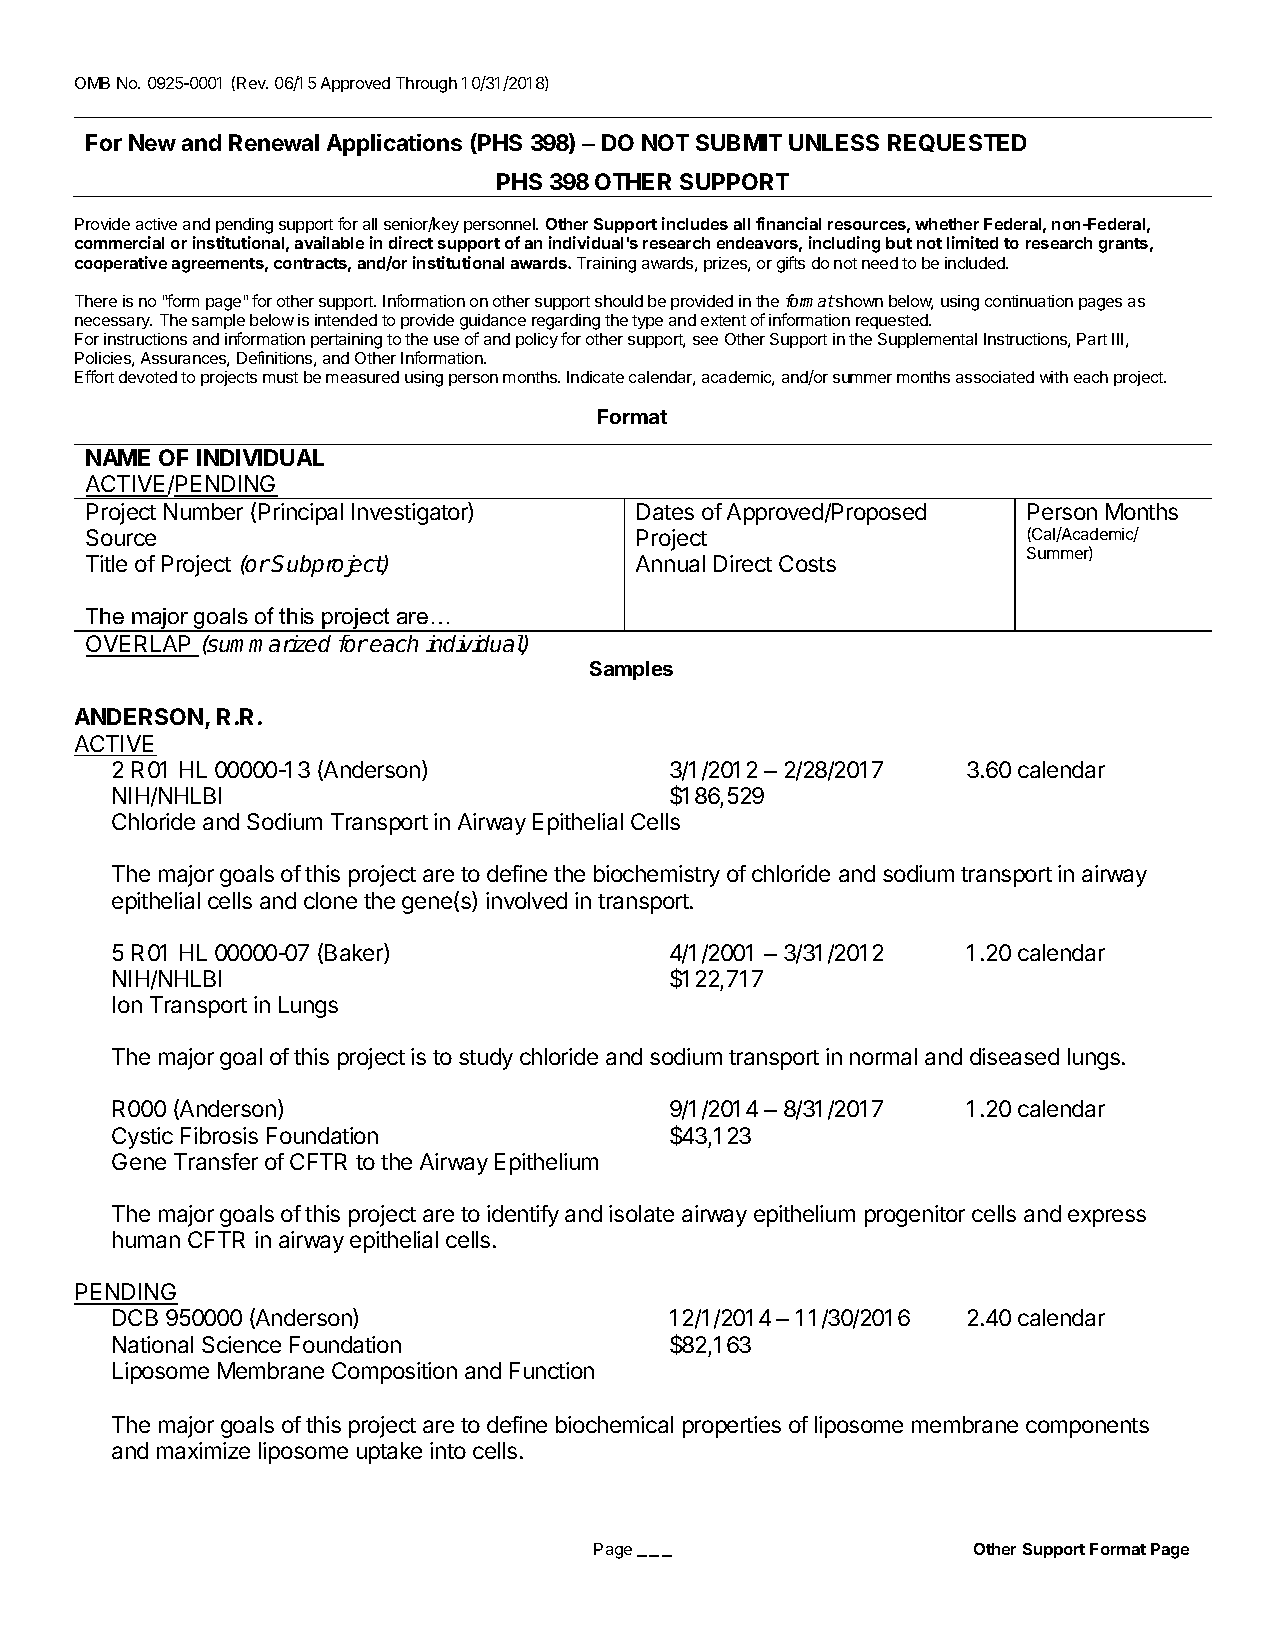  Describe the element at coordinates (203, 1450) in the screenshot. I see `maximize` at that location.
